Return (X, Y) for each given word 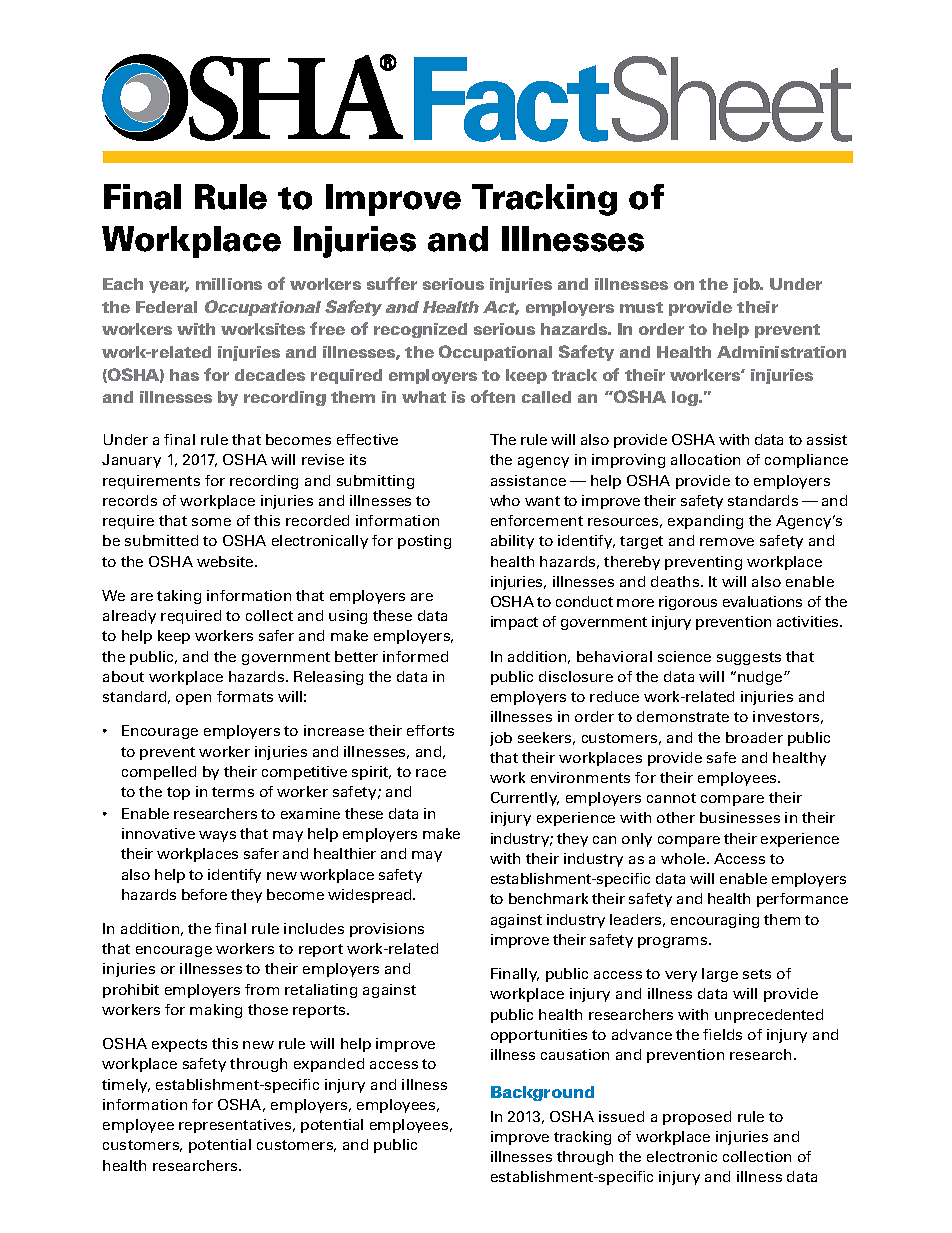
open (193, 699)
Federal (166, 307)
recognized (420, 330)
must (641, 307)
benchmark (548, 898)
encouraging (715, 921)
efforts (430, 730)
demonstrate (683, 716)
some (211, 522)
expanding (705, 522)
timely (126, 1086)
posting (424, 542)
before (204, 894)
